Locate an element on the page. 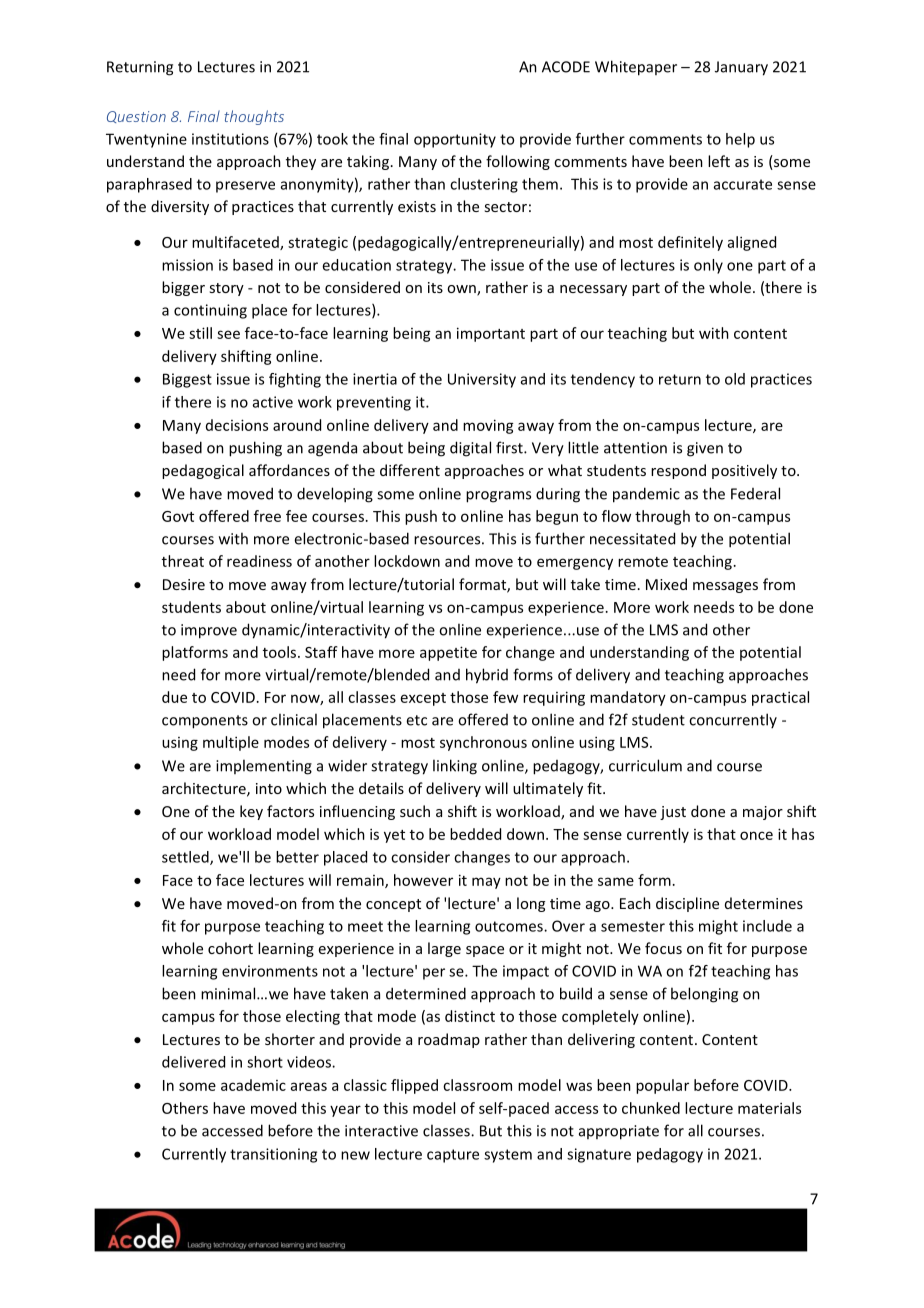 The image size is (924, 1308). digital is located at coordinates (470, 449).
